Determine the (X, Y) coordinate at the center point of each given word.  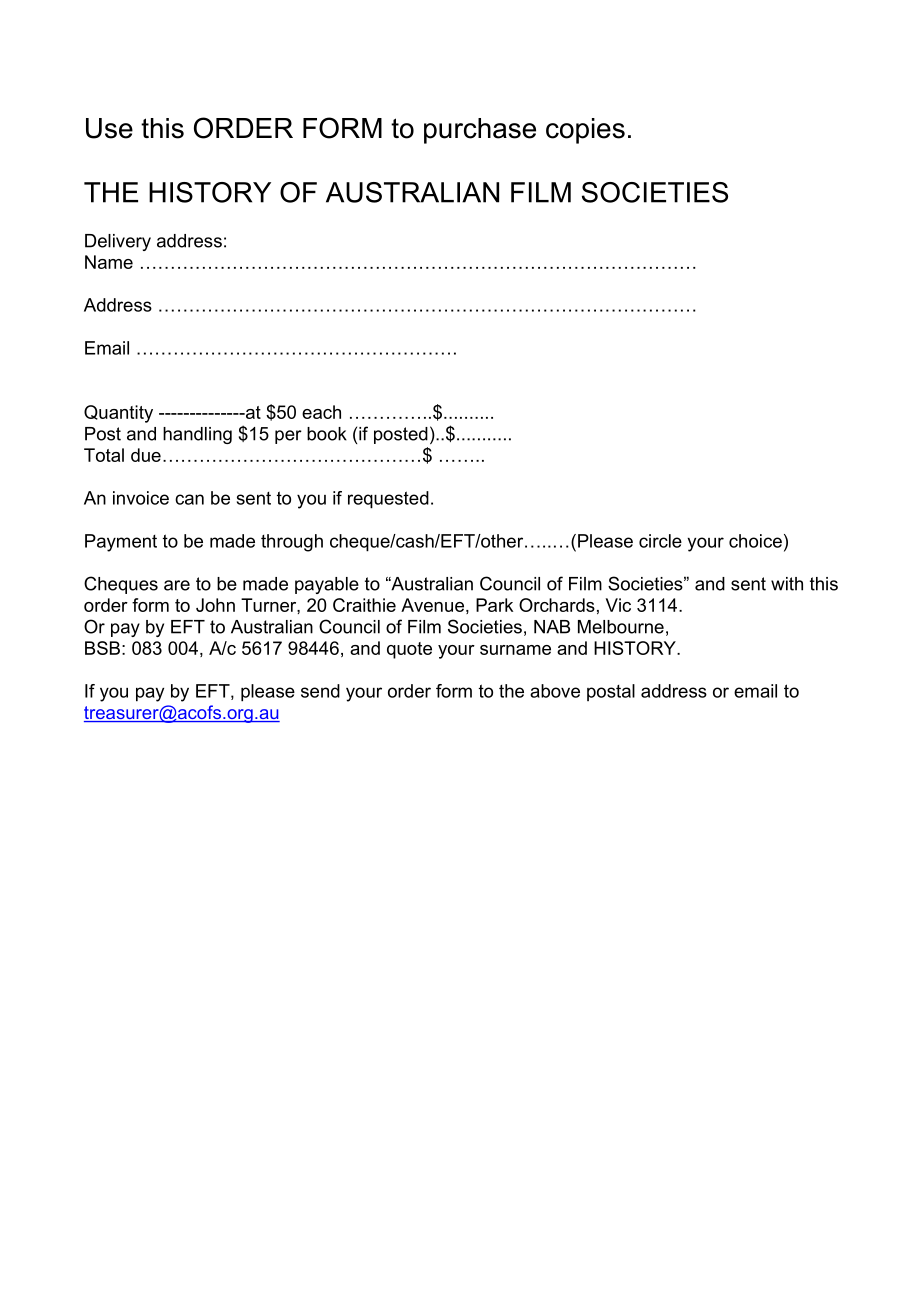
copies (585, 131)
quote (409, 650)
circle (660, 541)
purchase (480, 131)
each (321, 412)
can (189, 499)
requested (388, 500)
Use (109, 128)
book (327, 434)
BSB (102, 648)
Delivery (118, 242)
